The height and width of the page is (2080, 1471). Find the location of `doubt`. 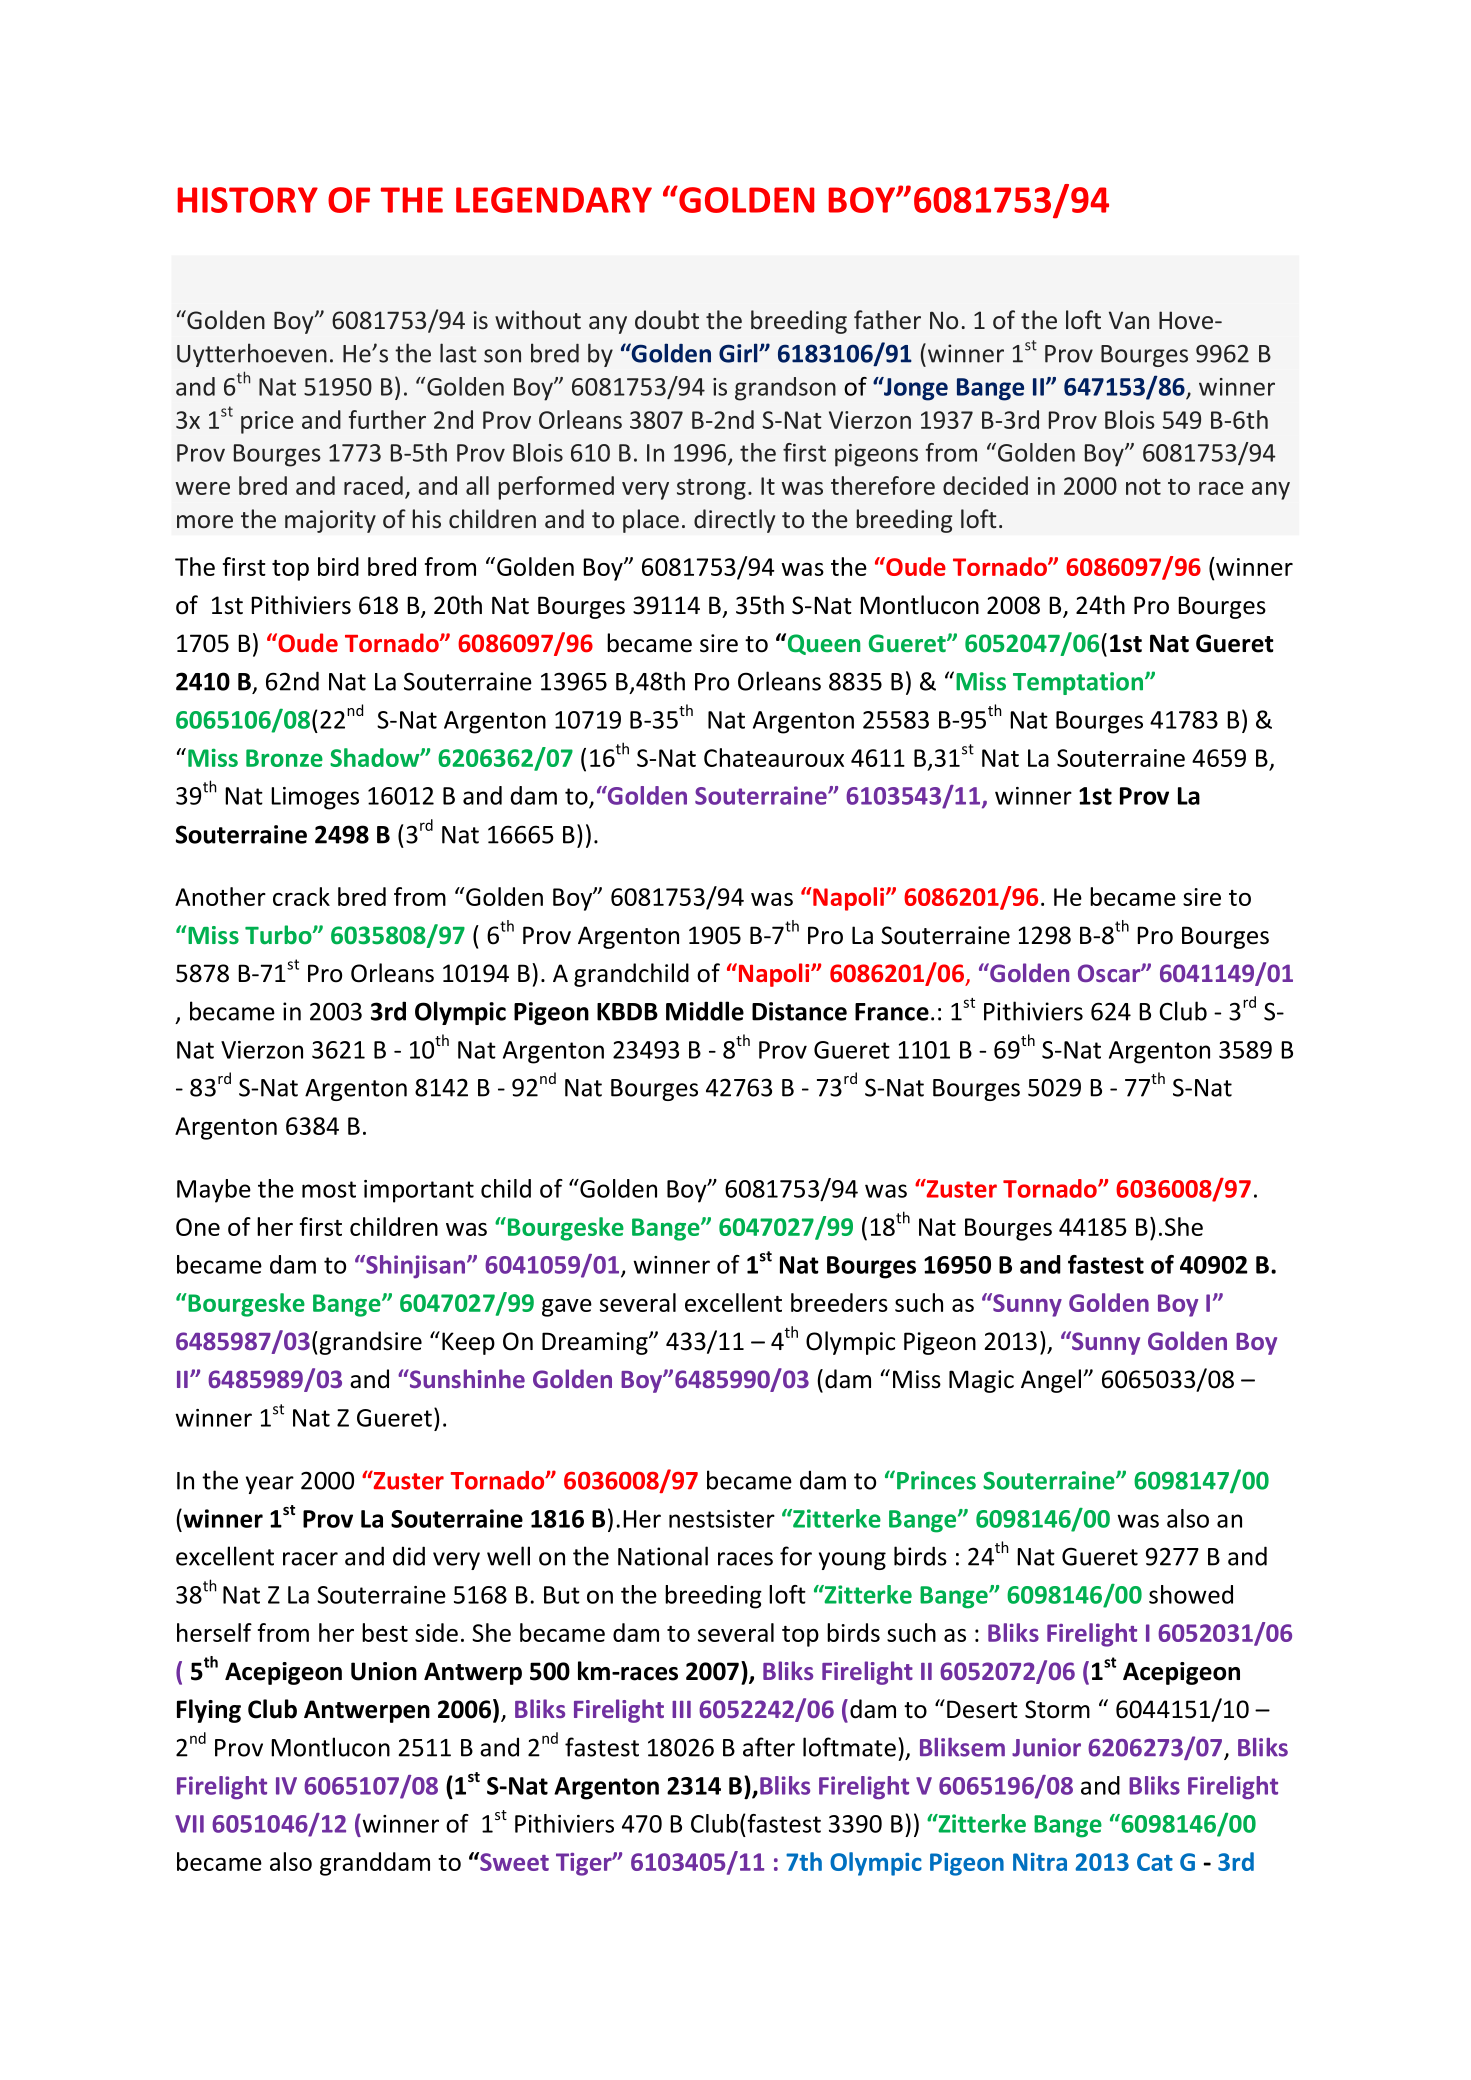

doubt is located at coordinates (667, 319).
